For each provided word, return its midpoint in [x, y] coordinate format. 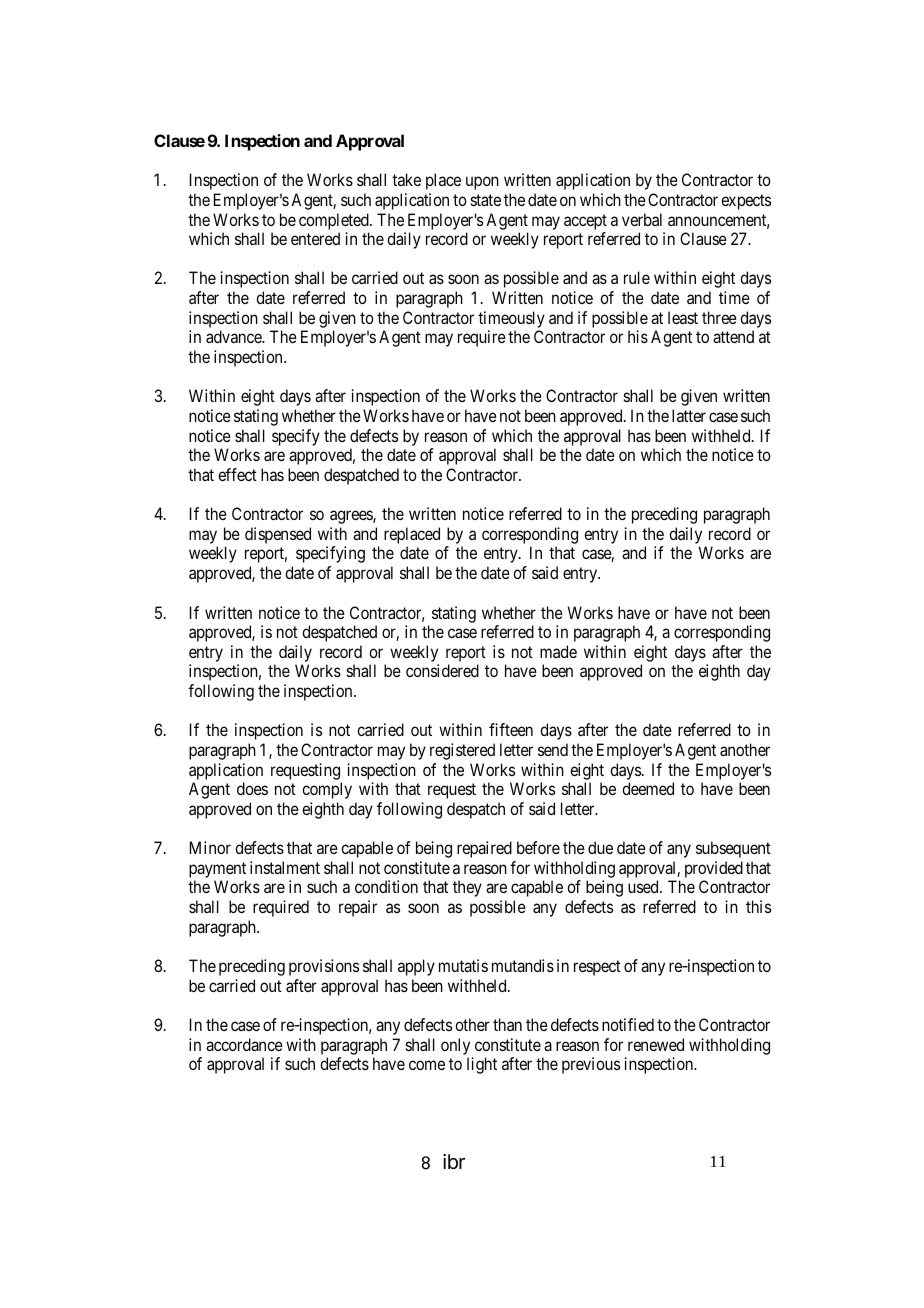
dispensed [278, 535]
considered [442, 670]
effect [237, 474]
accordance [244, 1044]
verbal [642, 219]
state [486, 200]
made [558, 651]
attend [733, 336]
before [538, 847]
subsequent [733, 849]
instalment [285, 867]
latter [689, 415]
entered [315, 238]
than [507, 1024]
